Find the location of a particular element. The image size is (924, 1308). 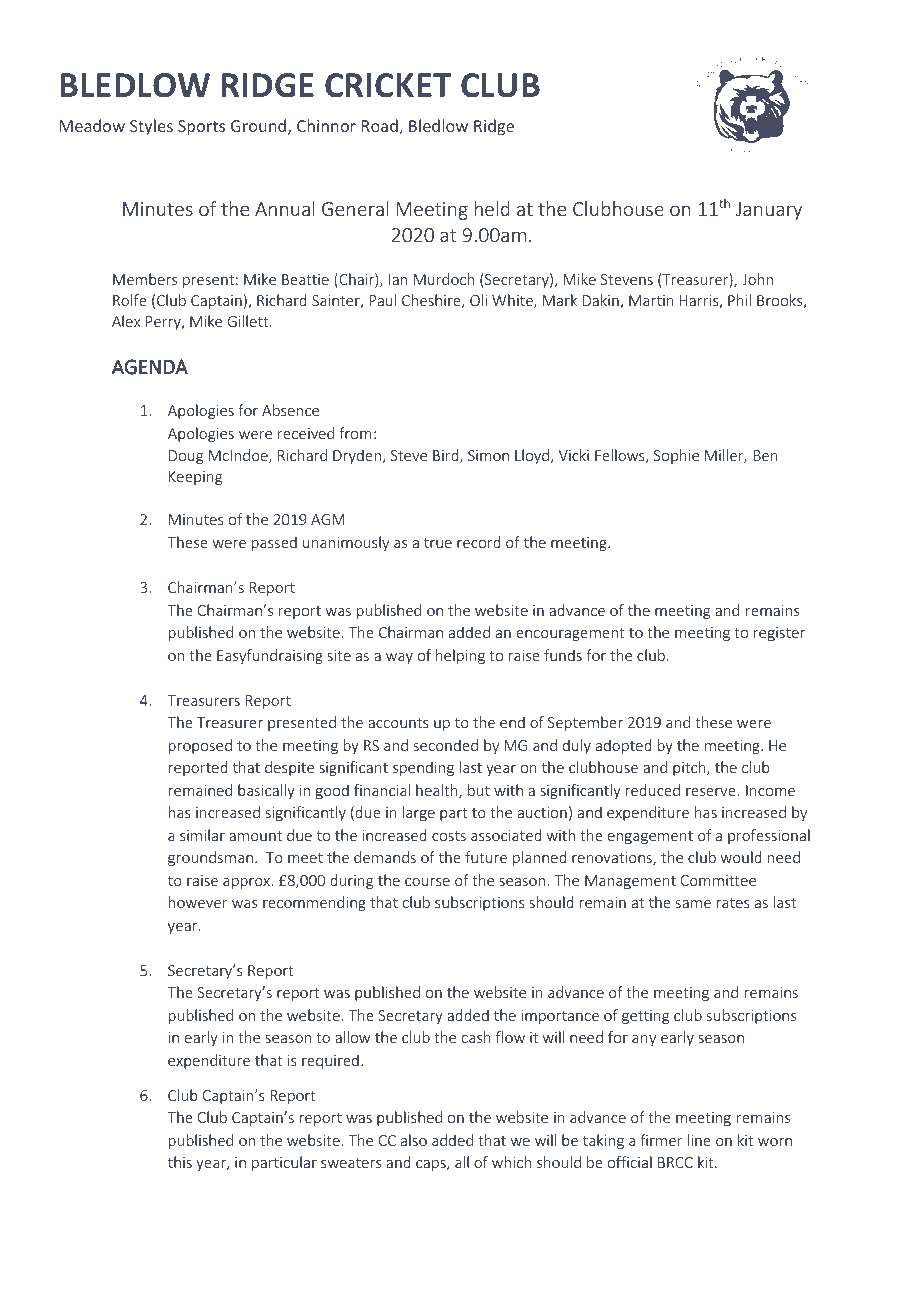

line is located at coordinates (699, 1140).
